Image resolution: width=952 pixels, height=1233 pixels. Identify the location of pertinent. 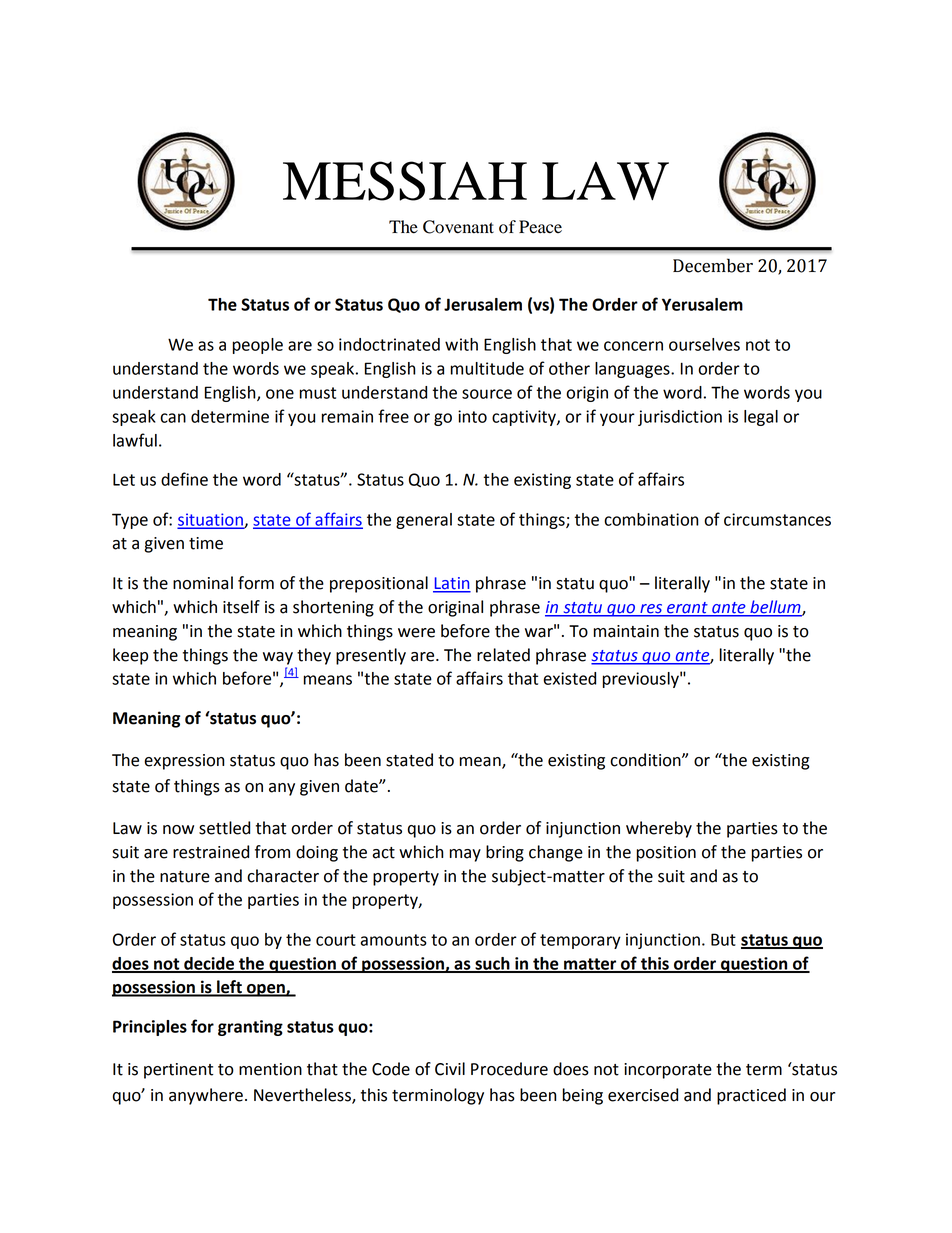
(178, 1071).
